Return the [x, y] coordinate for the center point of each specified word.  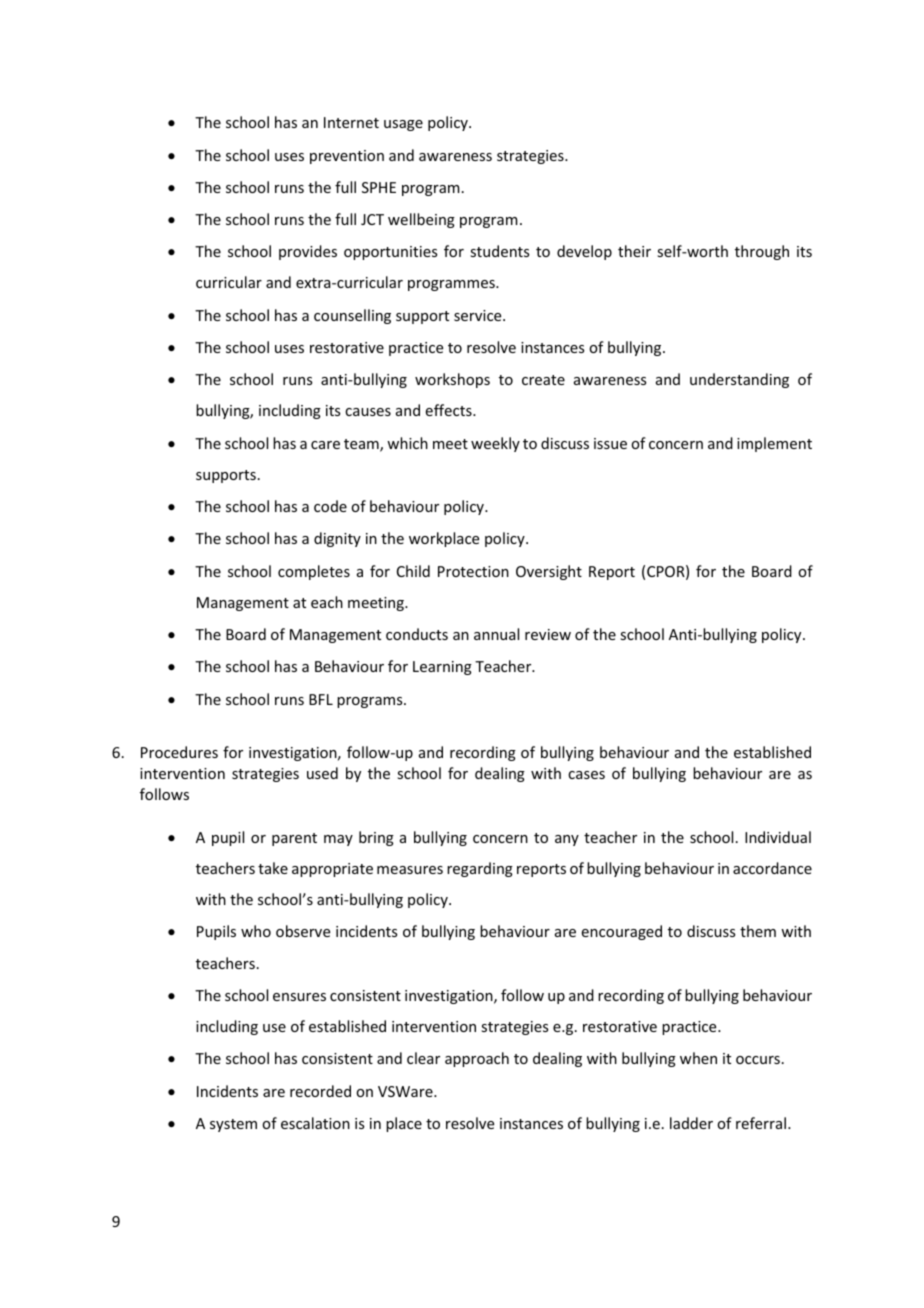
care [325, 445]
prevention [347, 157]
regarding [480, 869]
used [322, 773]
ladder [691, 1123]
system [233, 1125]
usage [403, 125]
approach [477, 1059]
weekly [495, 444]
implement [774, 444]
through [762, 252]
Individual [778, 837]
